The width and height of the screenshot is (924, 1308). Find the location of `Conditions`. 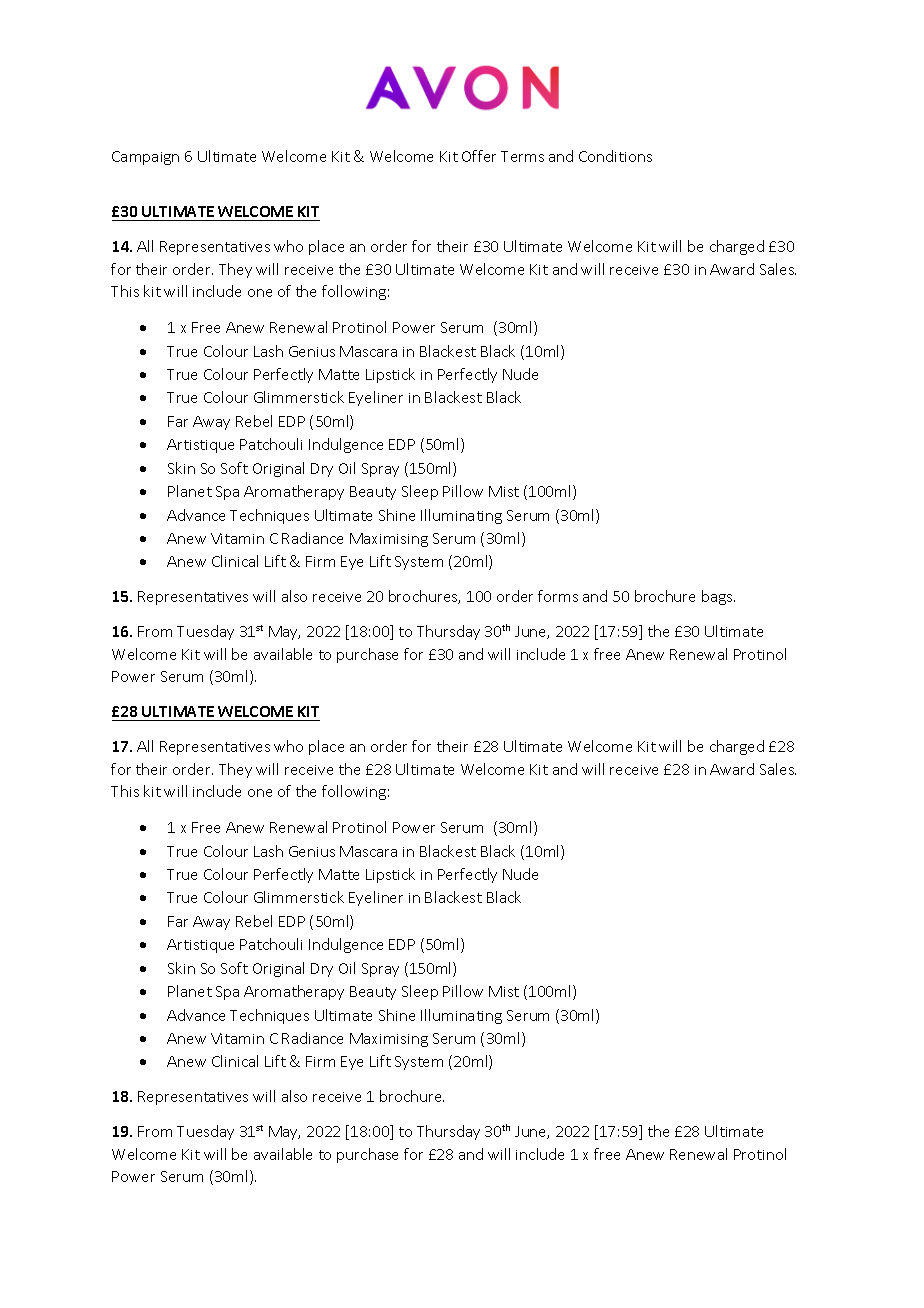

Conditions is located at coordinates (615, 156).
